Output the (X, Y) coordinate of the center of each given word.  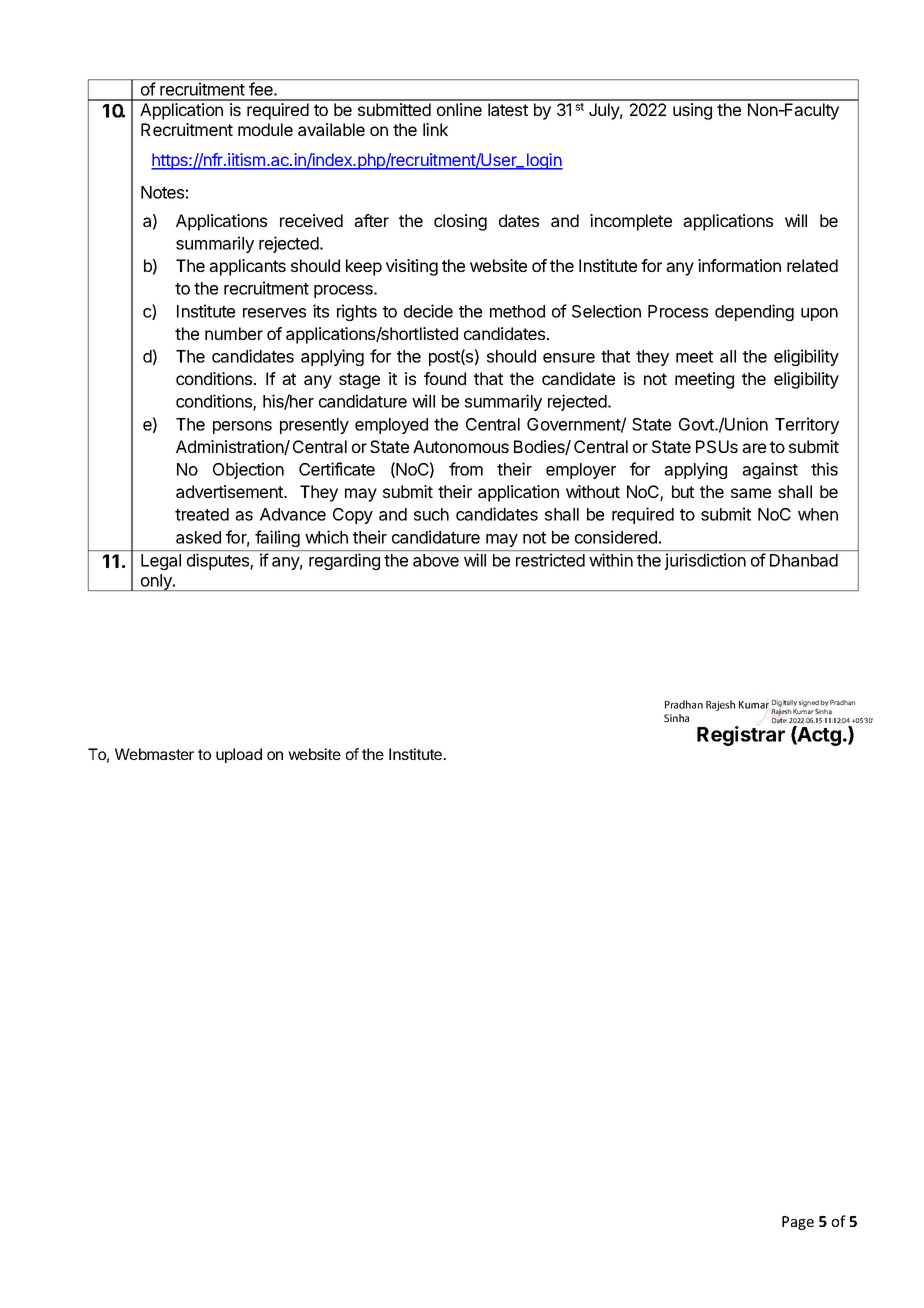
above (436, 560)
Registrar (741, 736)
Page (798, 1223)
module (265, 129)
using (692, 111)
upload (239, 755)
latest (508, 109)
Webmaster (154, 754)
